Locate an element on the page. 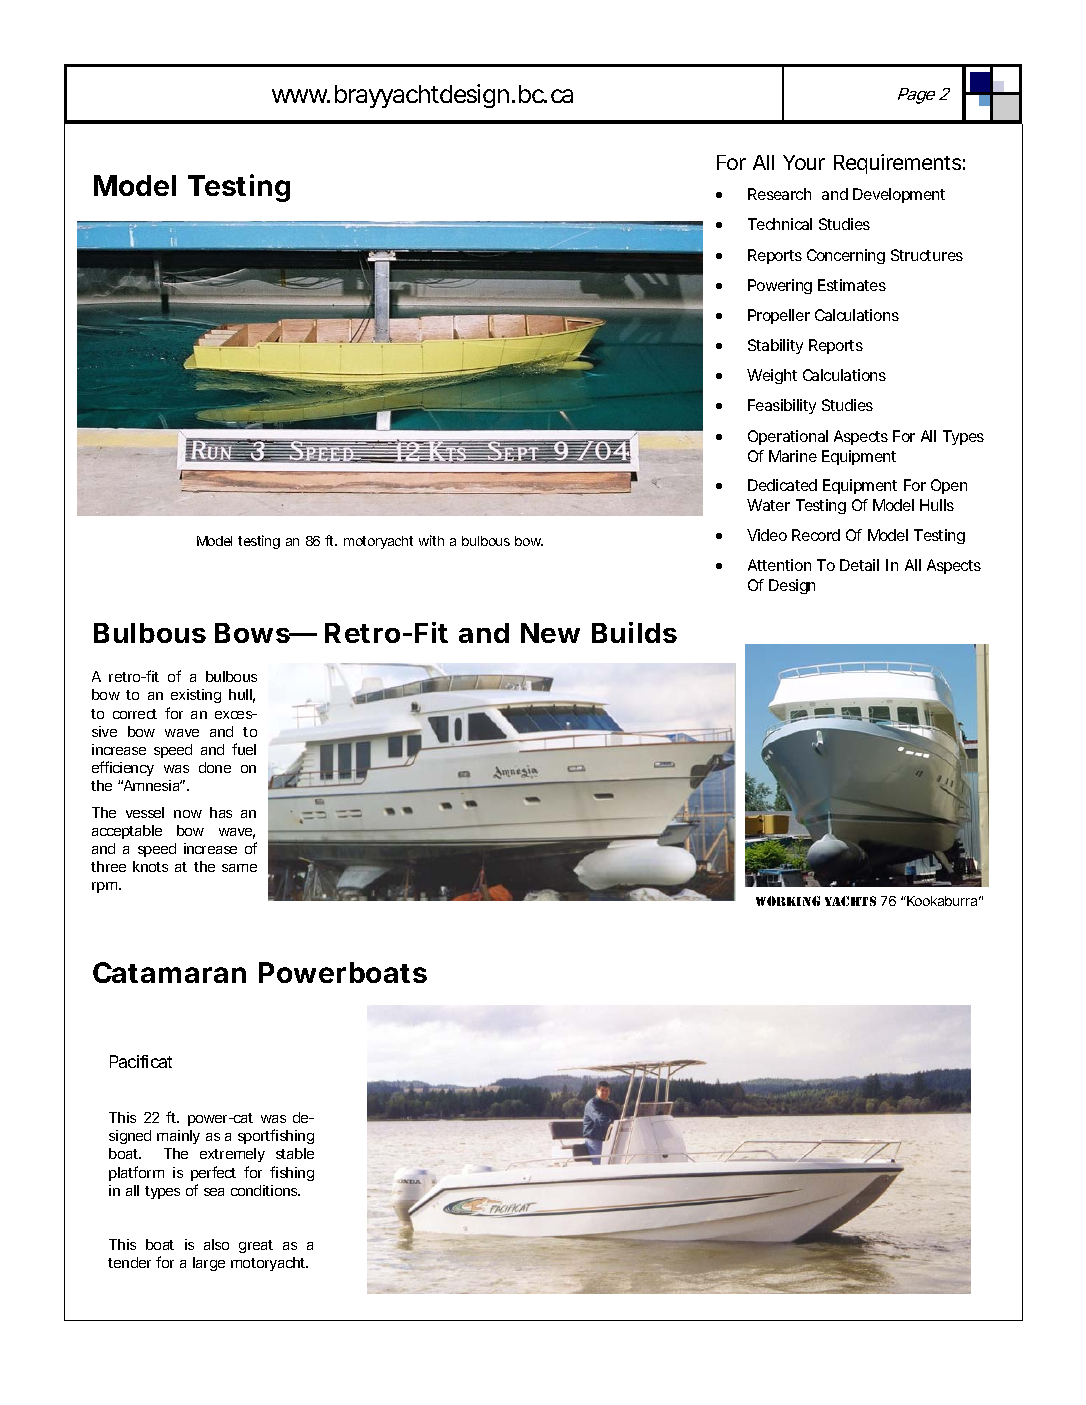 This document has height=1405, width=1086. also is located at coordinates (216, 1244).
